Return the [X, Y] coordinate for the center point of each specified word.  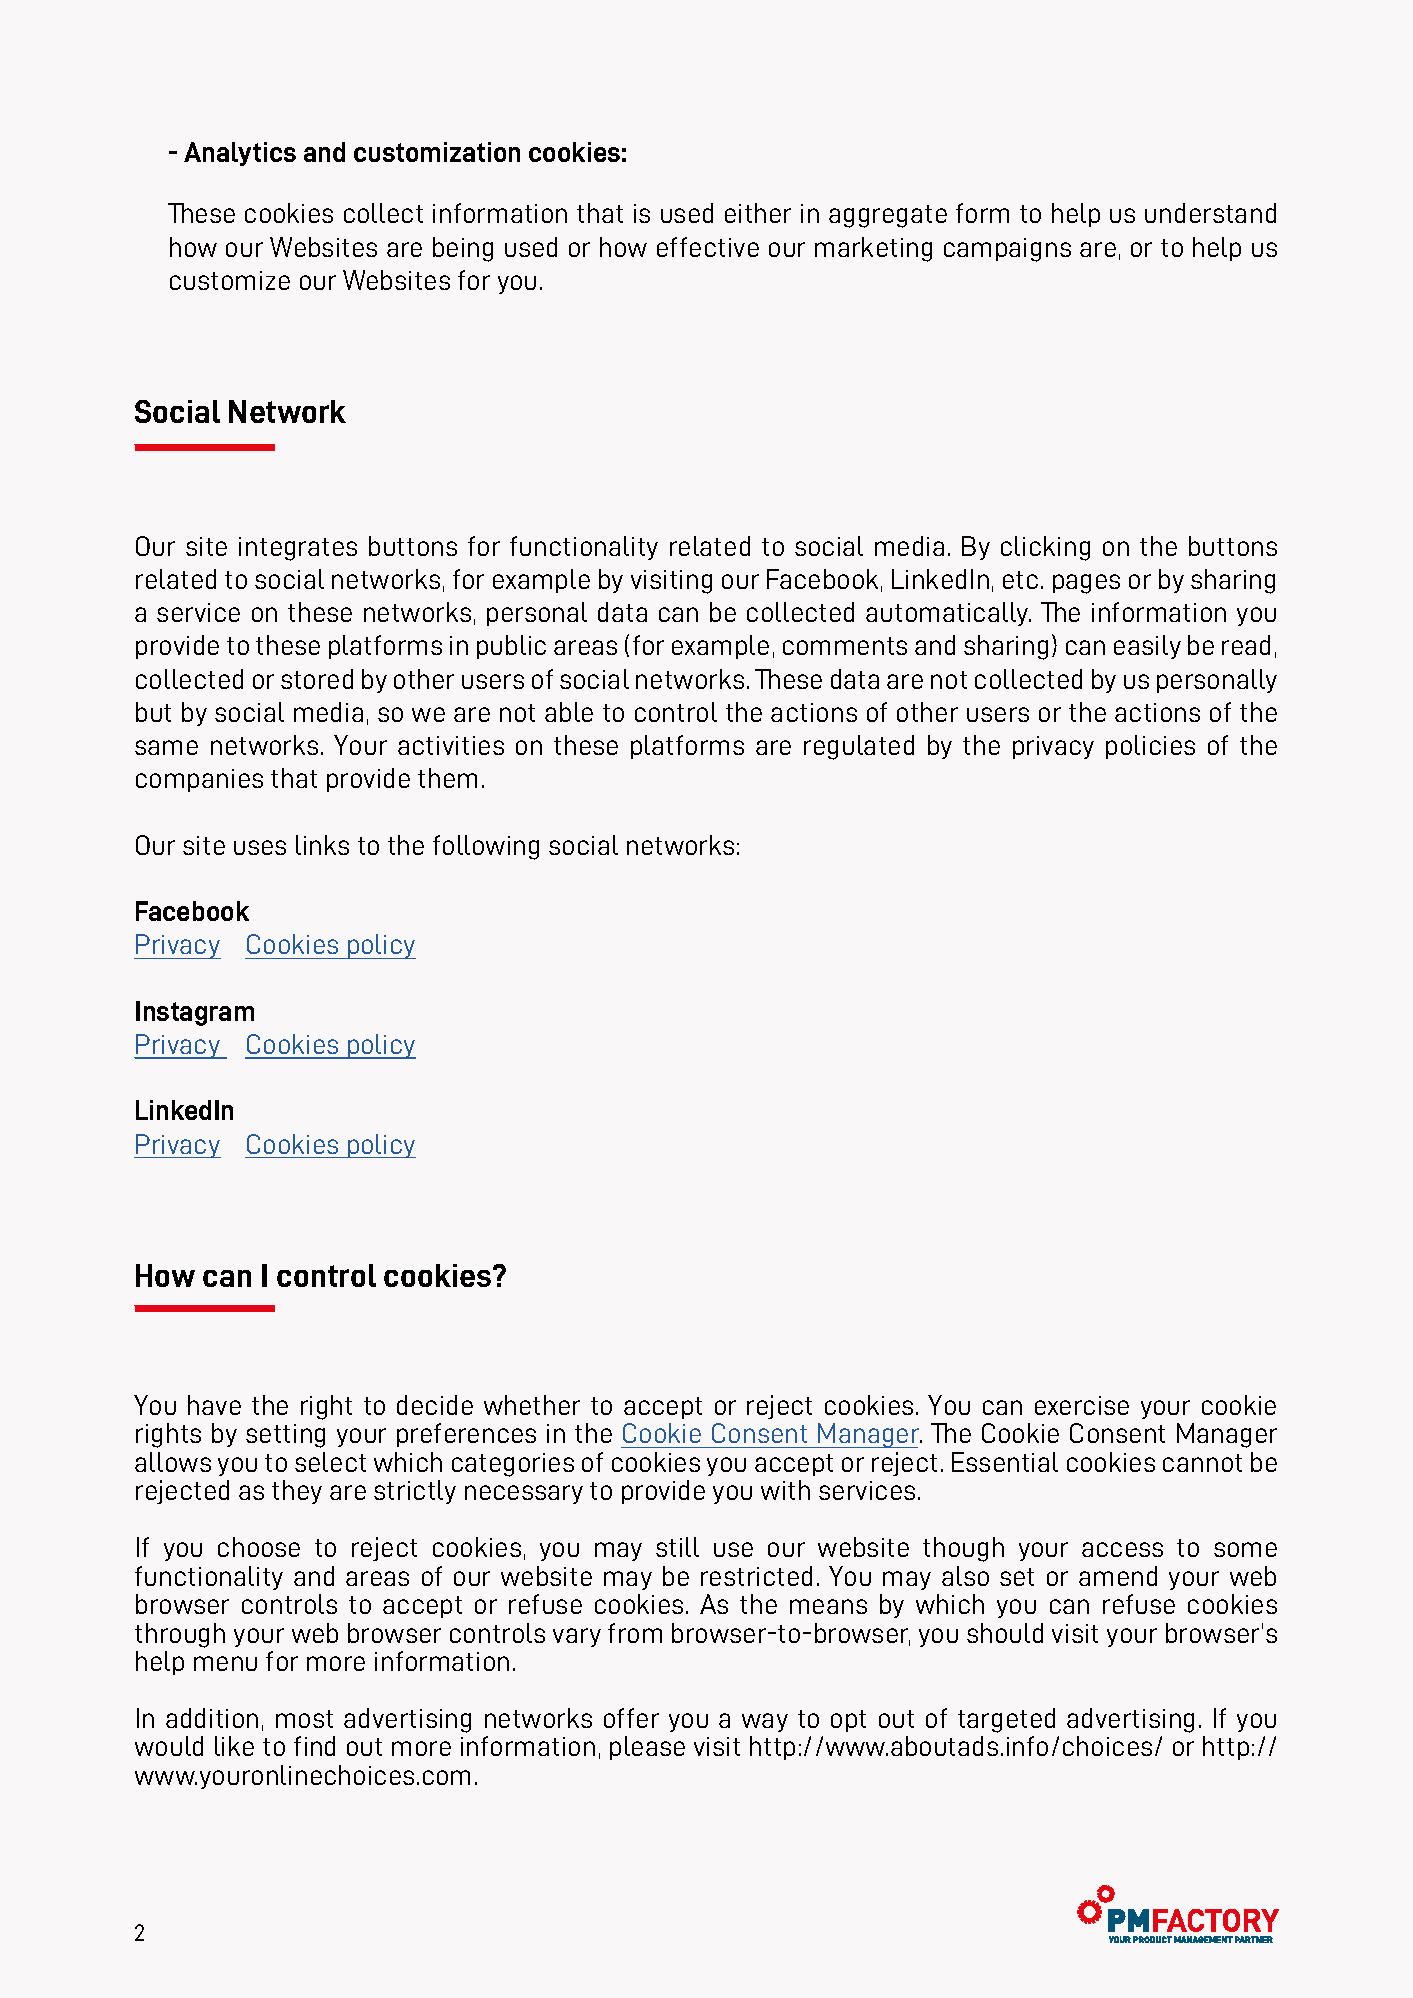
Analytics [240, 154]
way [765, 1722]
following [486, 847]
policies [1150, 747]
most [304, 1719]
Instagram [195, 1013]
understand [1210, 213]
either [758, 213]
